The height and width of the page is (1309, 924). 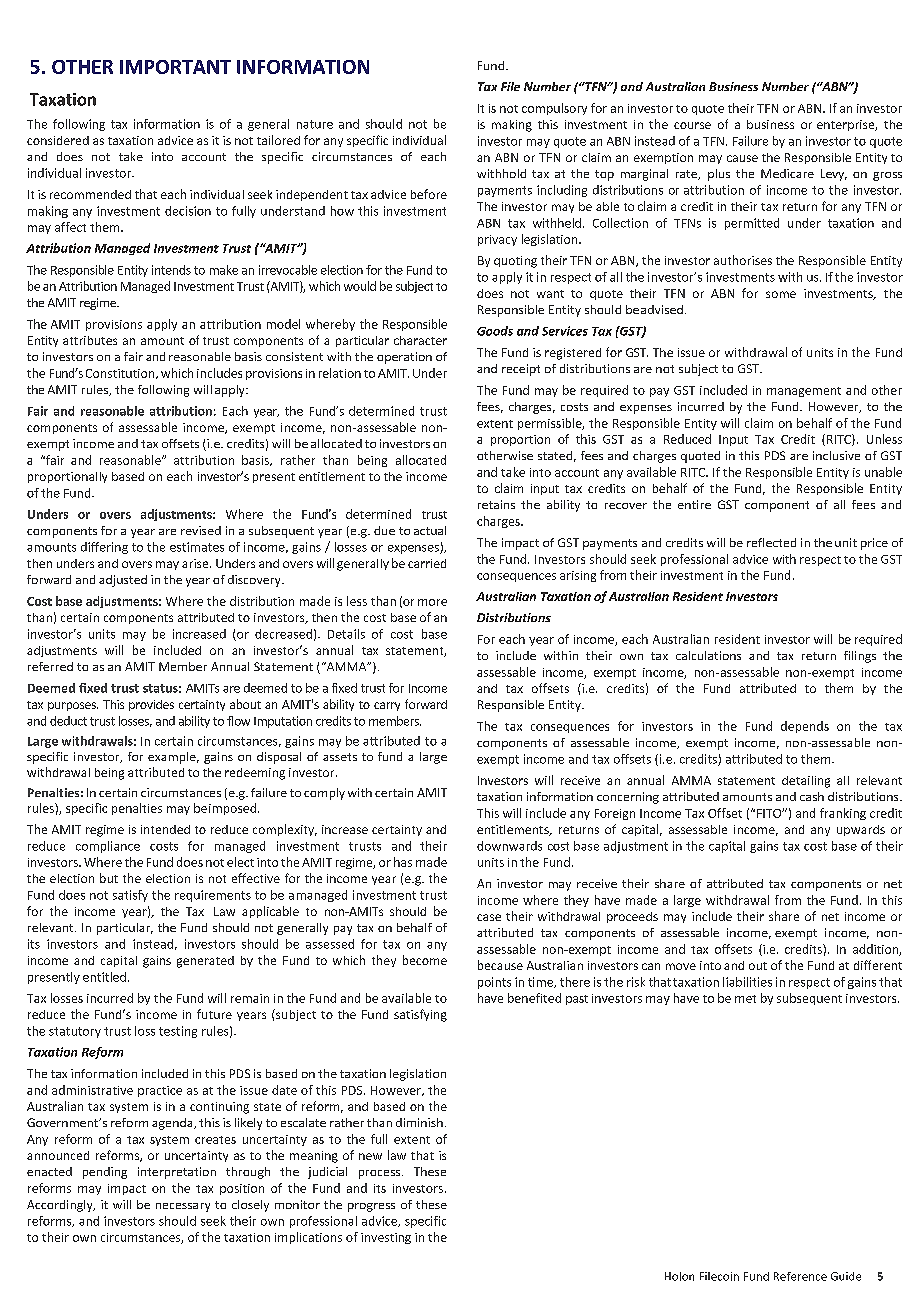 What do you see at coordinates (201, 530) in the page?
I see `revised` at bounding box center [201, 530].
